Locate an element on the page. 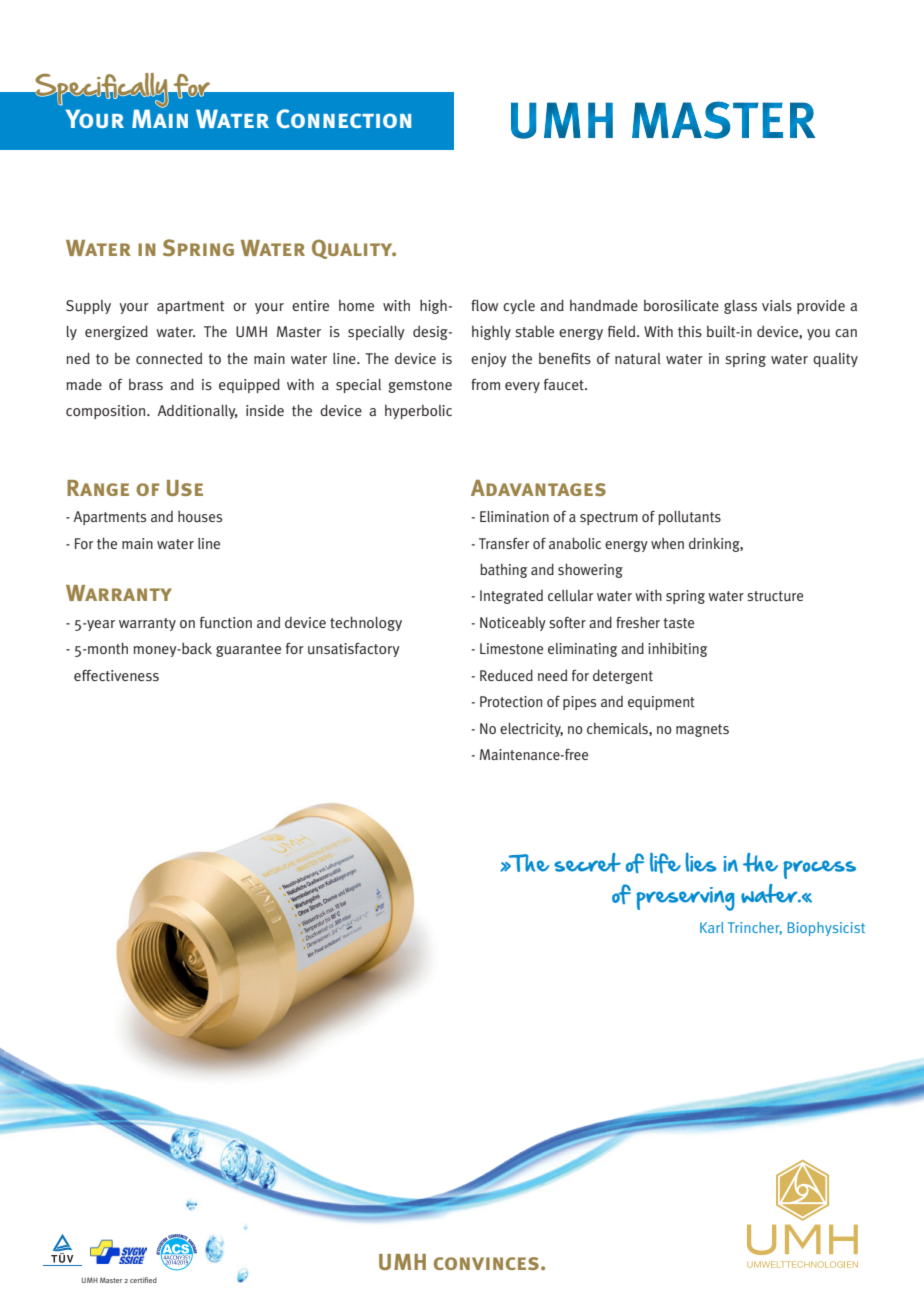 This document has width=924, height=1308. equipment is located at coordinates (661, 703).
